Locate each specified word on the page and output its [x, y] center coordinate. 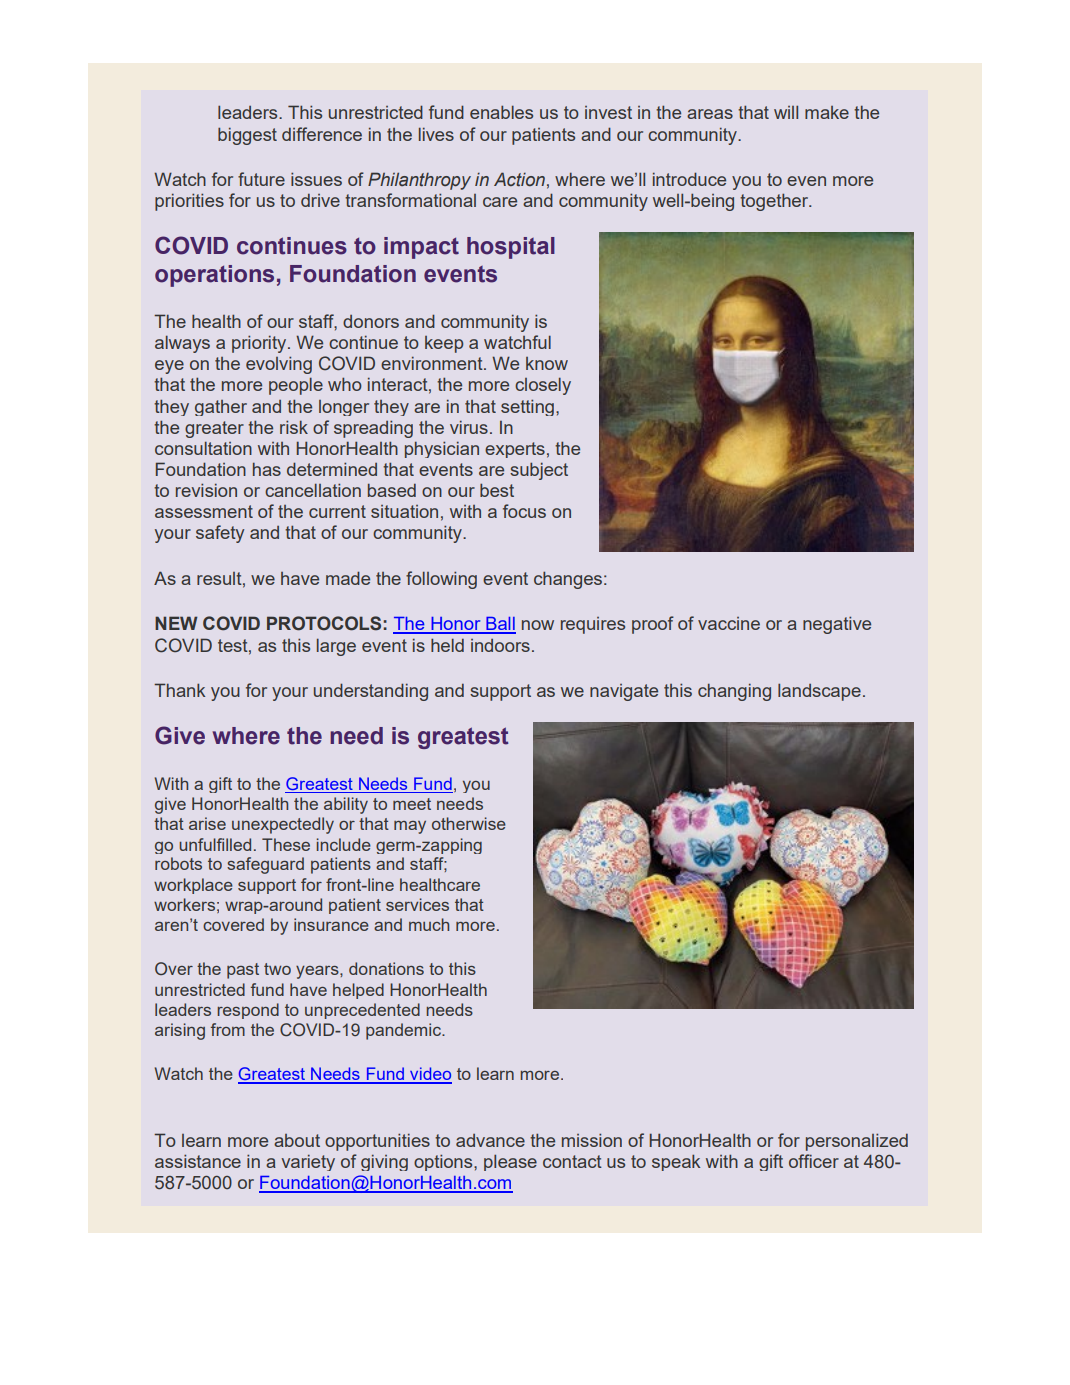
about [297, 1140]
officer [814, 1161]
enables [501, 112]
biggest [247, 136]
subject [539, 471]
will [786, 112]
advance [490, 1140]
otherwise [469, 823]
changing [734, 692]
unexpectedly [283, 825]
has [267, 469]
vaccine [729, 623]
